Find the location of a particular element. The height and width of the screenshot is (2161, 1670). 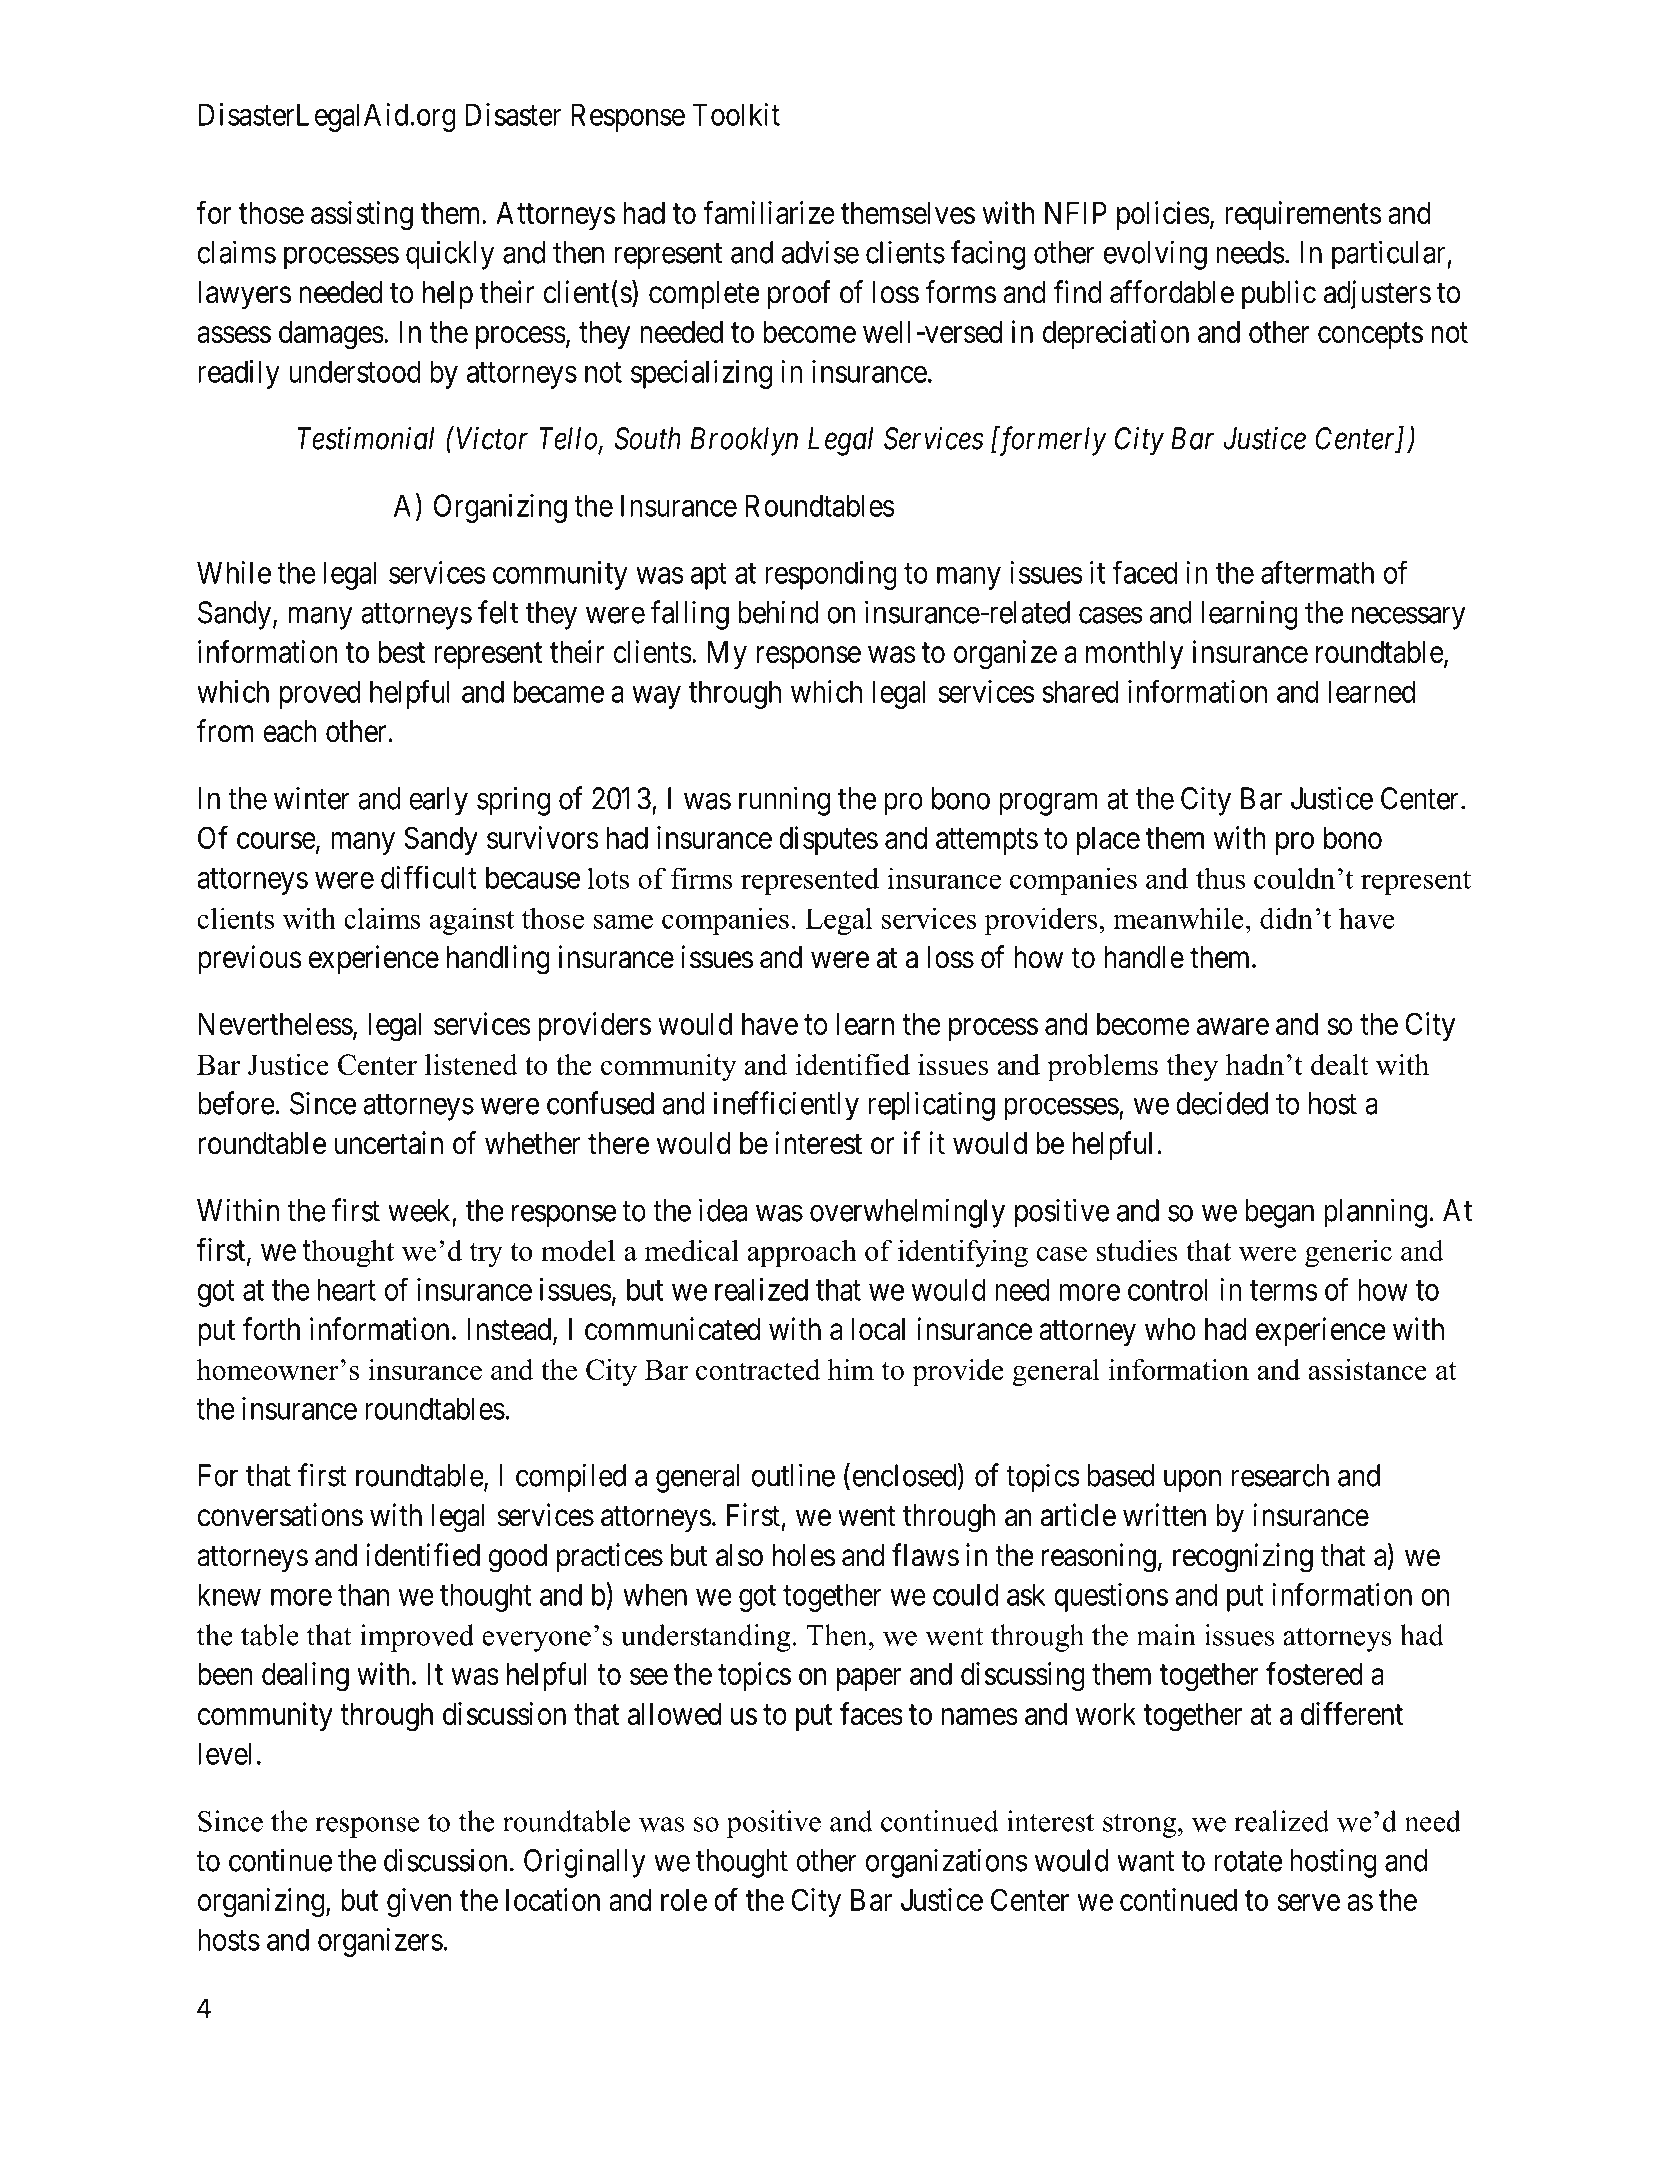

assisting is located at coordinates (362, 216).
